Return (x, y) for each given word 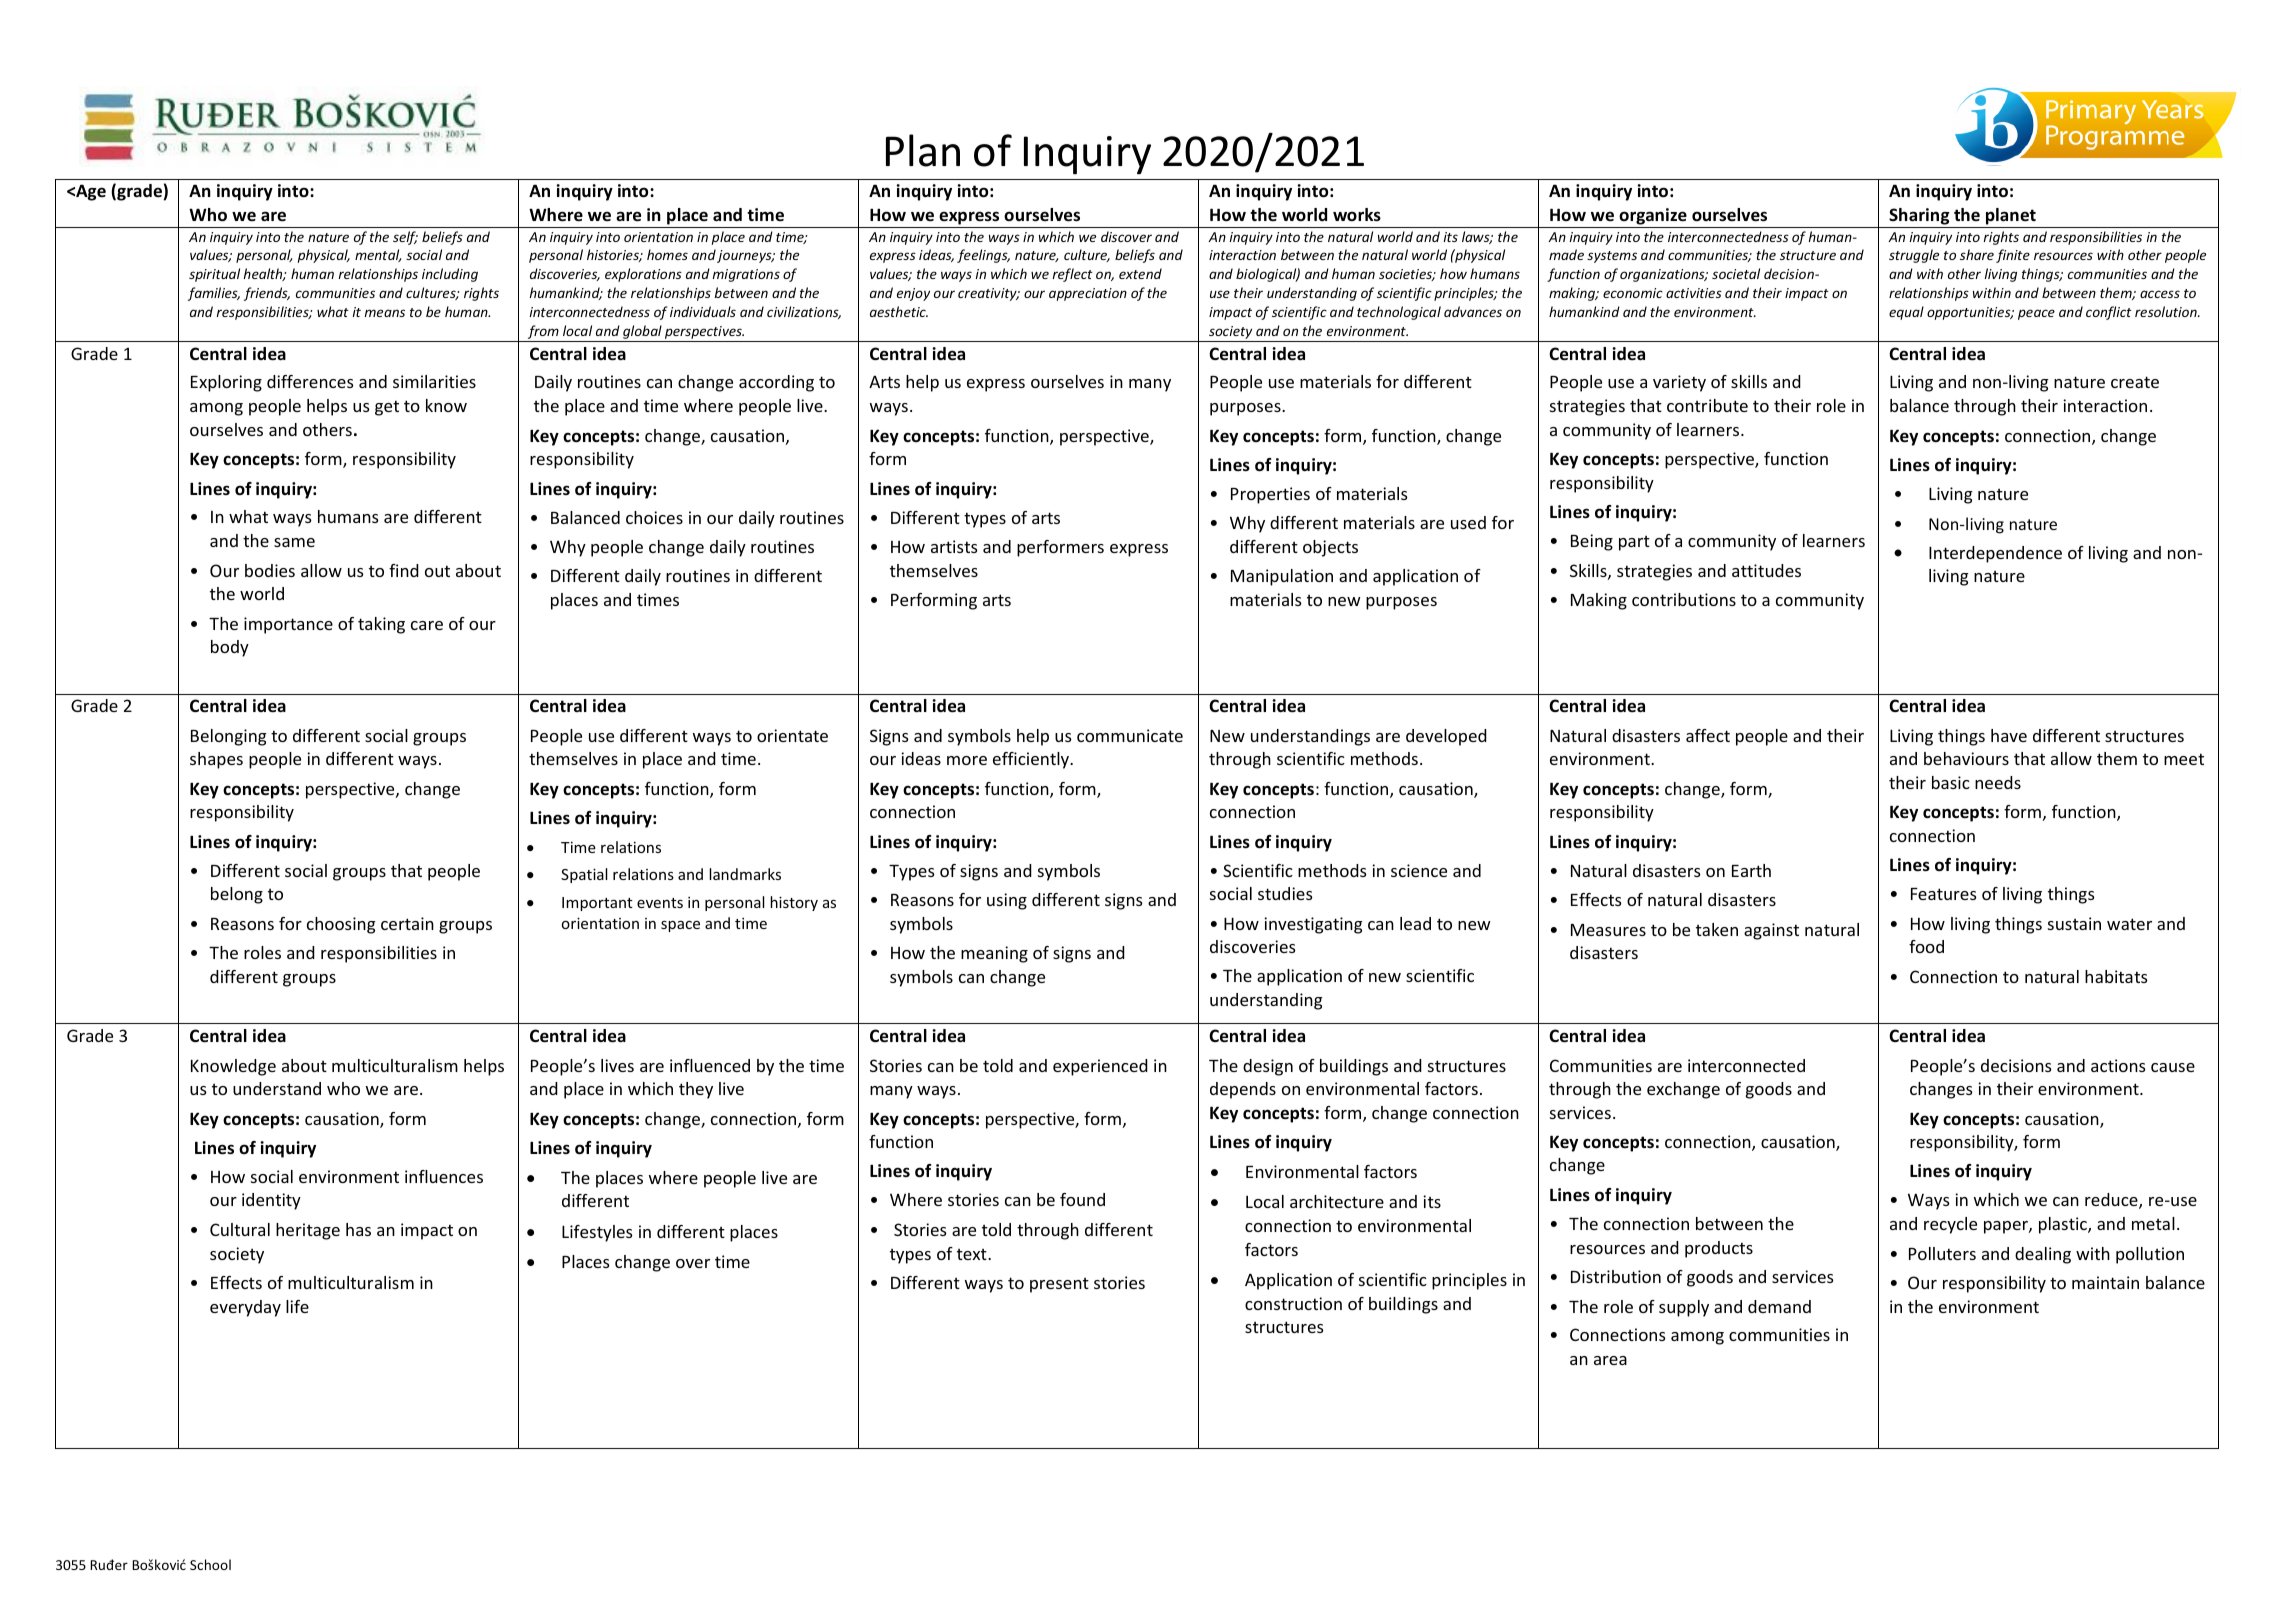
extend (1140, 273)
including (450, 275)
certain (407, 923)
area (1610, 1360)
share (1977, 254)
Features (1944, 894)
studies (1285, 893)
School (210, 1564)
